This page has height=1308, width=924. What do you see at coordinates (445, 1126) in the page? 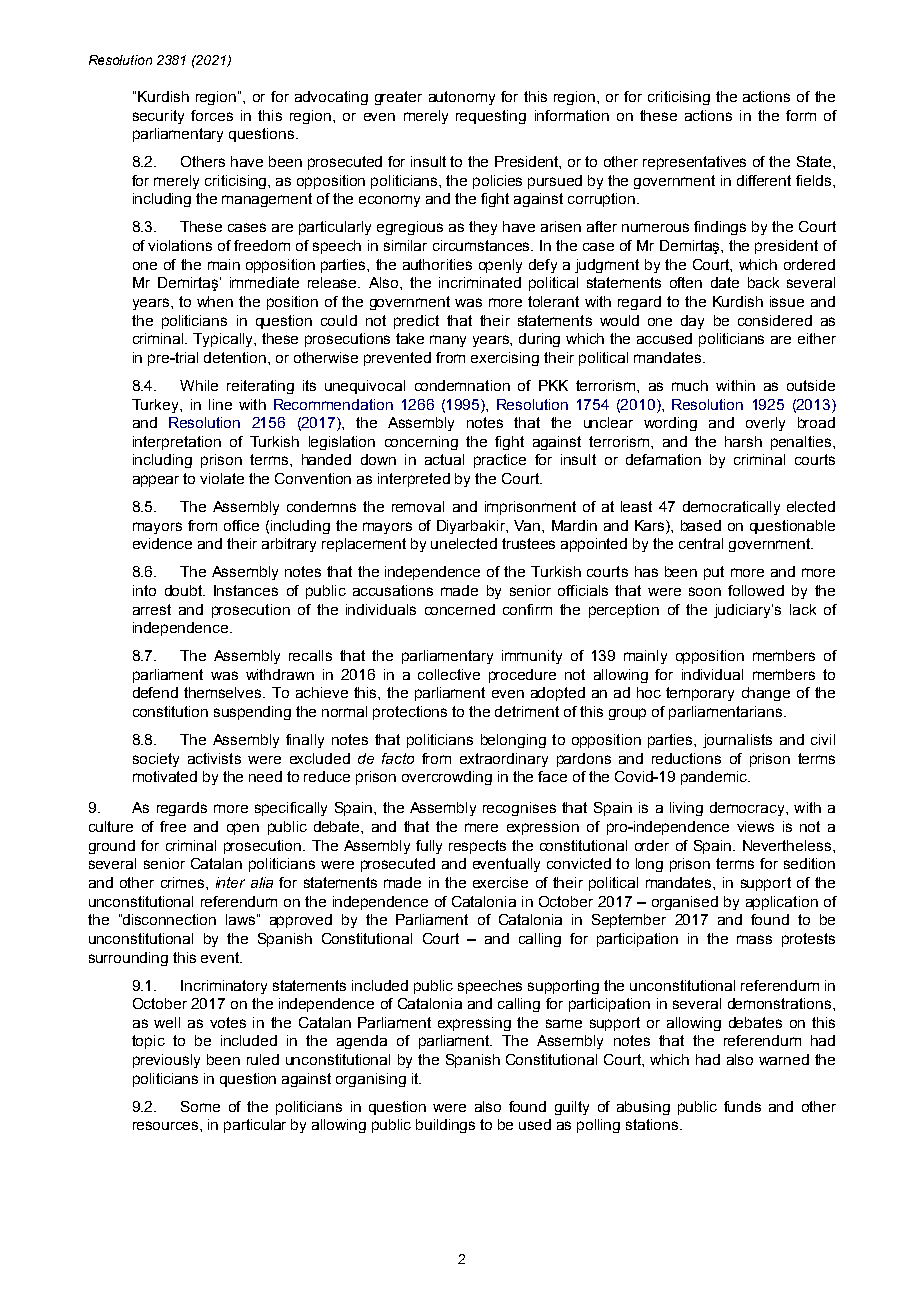
I see `buildings` at bounding box center [445, 1126].
